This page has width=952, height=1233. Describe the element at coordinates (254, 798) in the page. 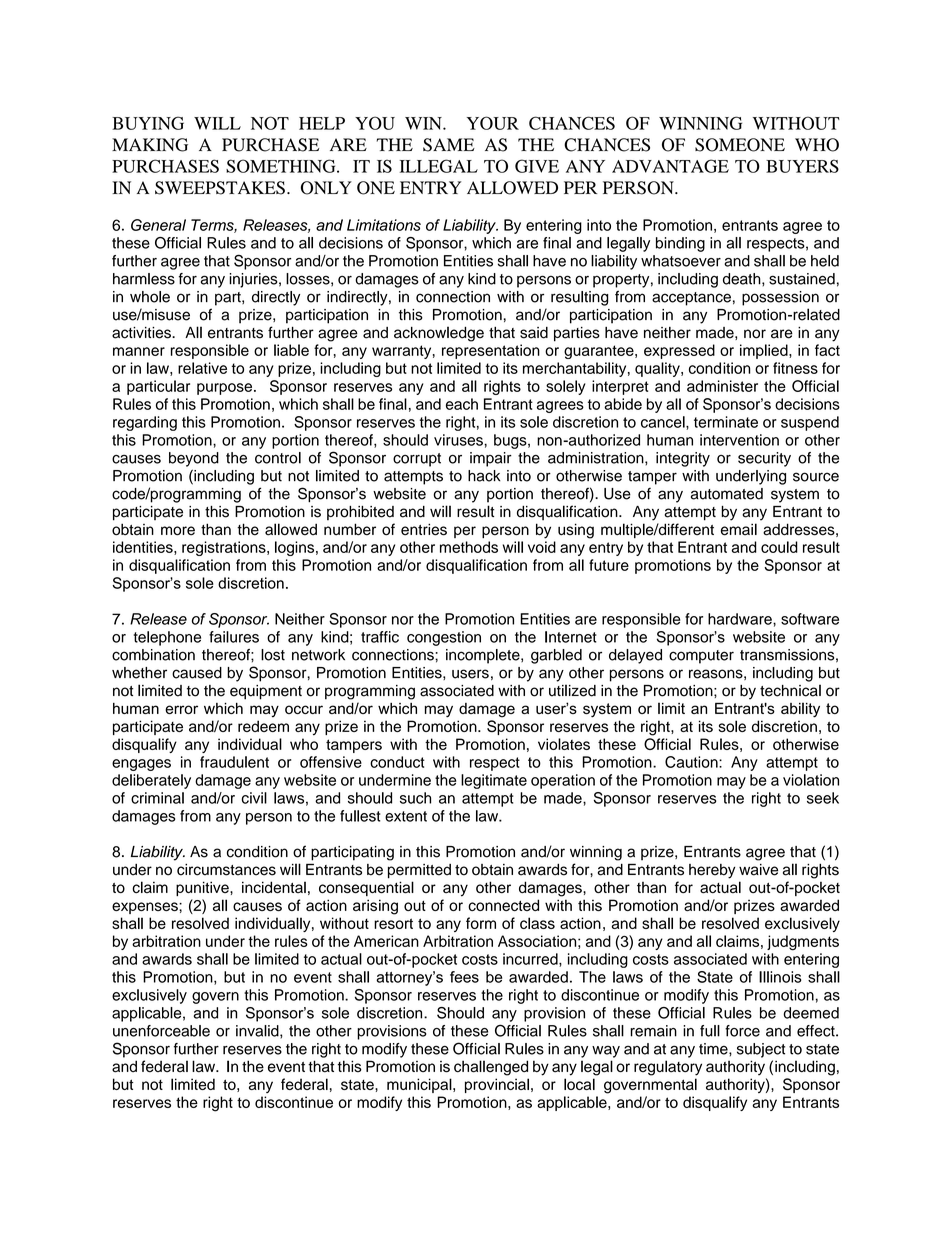

I see `civil` at that location.
